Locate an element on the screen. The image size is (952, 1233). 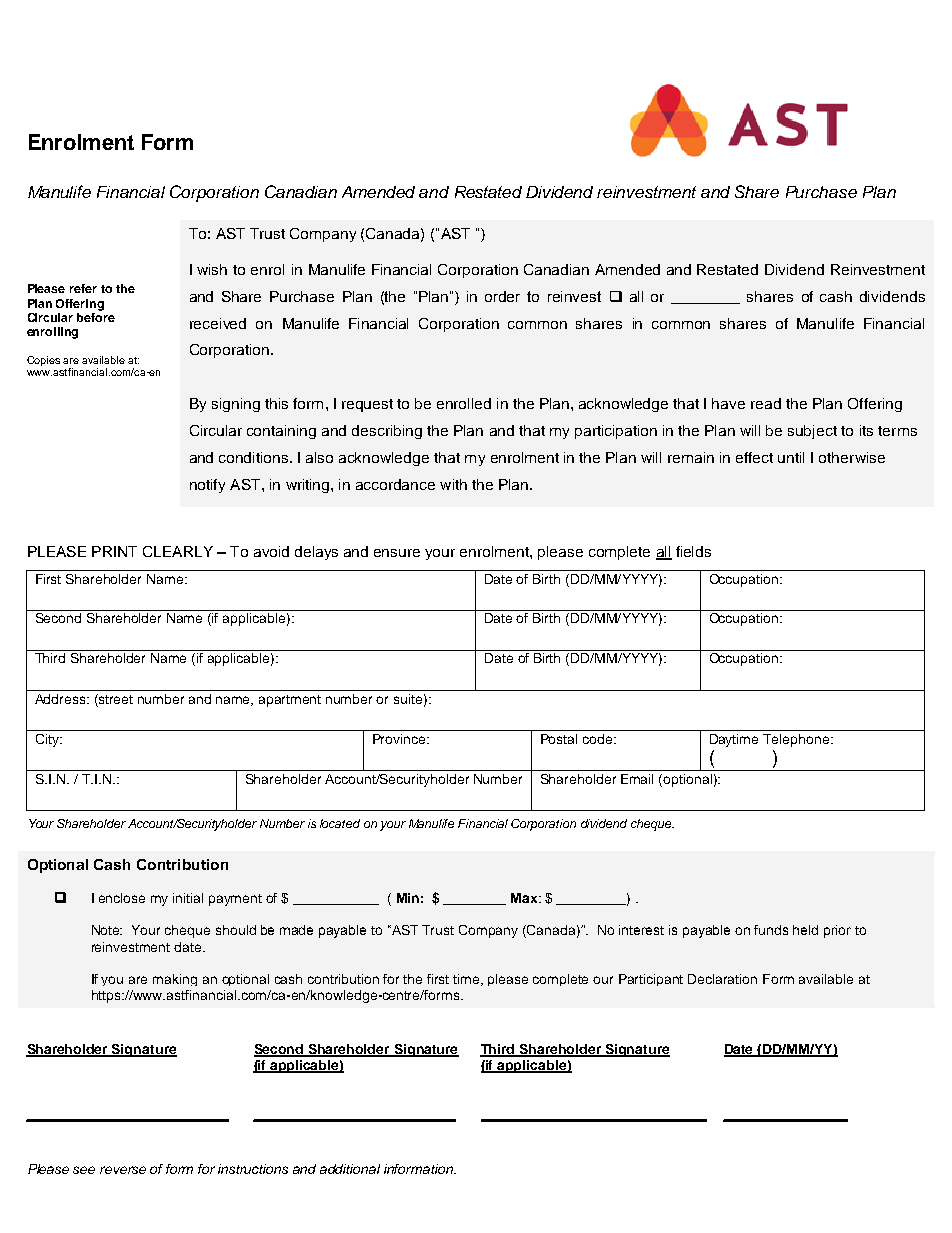
reverse is located at coordinates (123, 1170).
